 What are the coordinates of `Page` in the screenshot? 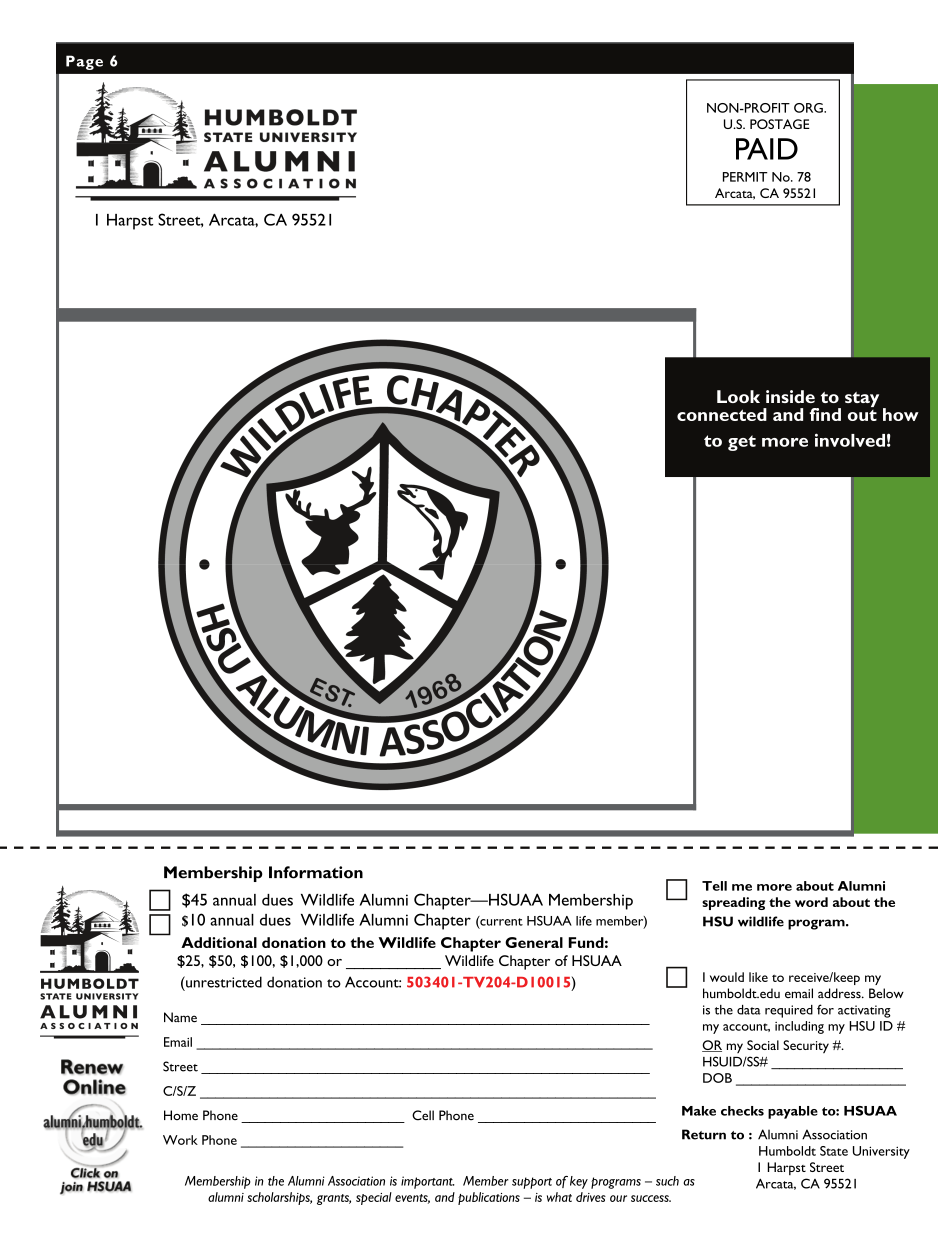 It's located at (84, 62).
